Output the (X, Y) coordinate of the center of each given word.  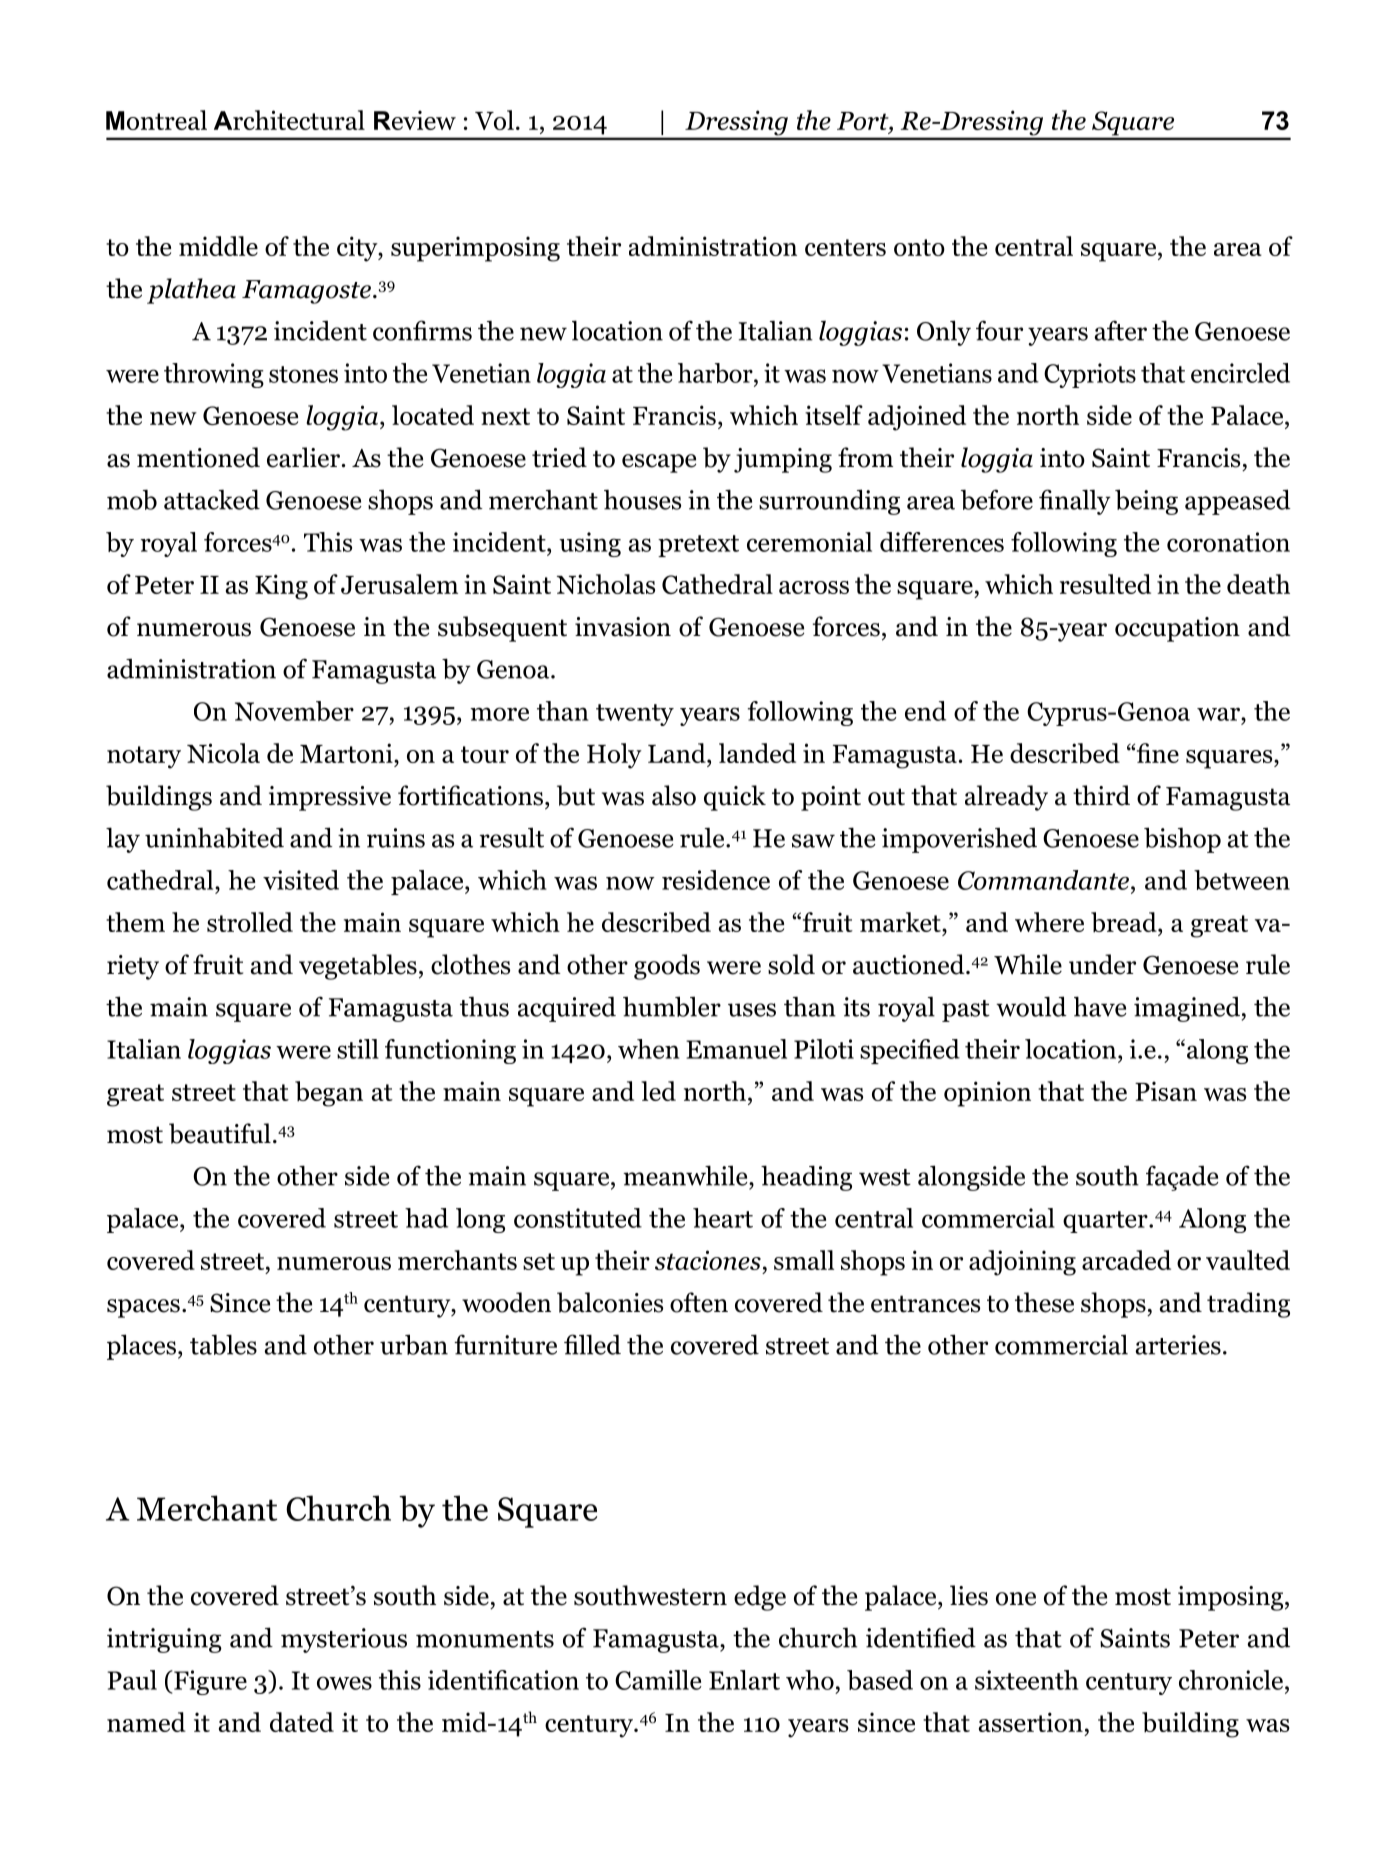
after (1120, 330)
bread (1125, 922)
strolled (250, 922)
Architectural (289, 120)
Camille (658, 1680)
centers (845, 247)
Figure (209, 1682)
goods (667, 967)
